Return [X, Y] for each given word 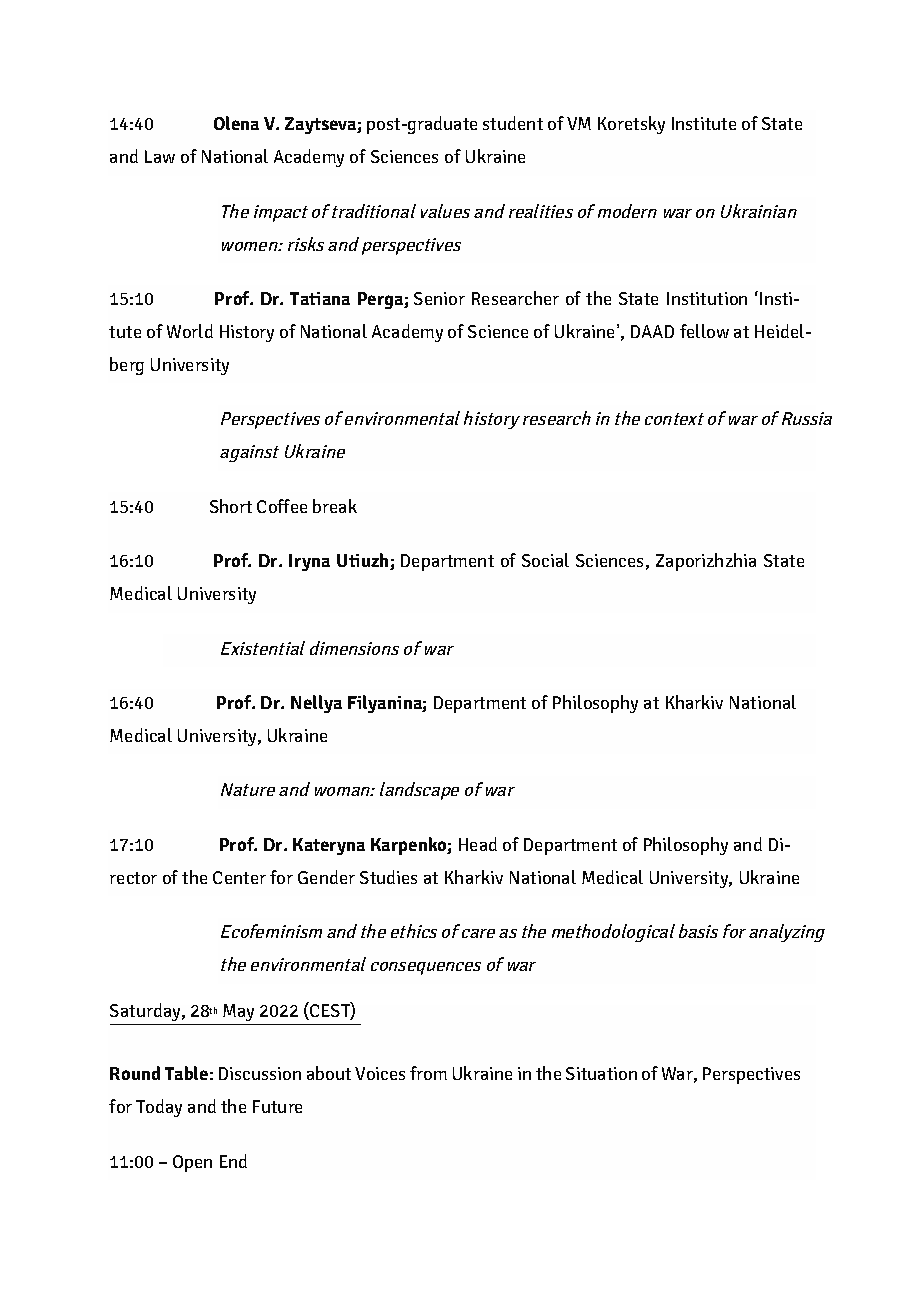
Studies [388, 877]
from [428, 1073]
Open [192, 1163]
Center [239, 877]
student [513, 123]
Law [160, 156]
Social [545, 560]
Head [478, 844]
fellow [704, 331]
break [335, 506]
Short [231, 506]
